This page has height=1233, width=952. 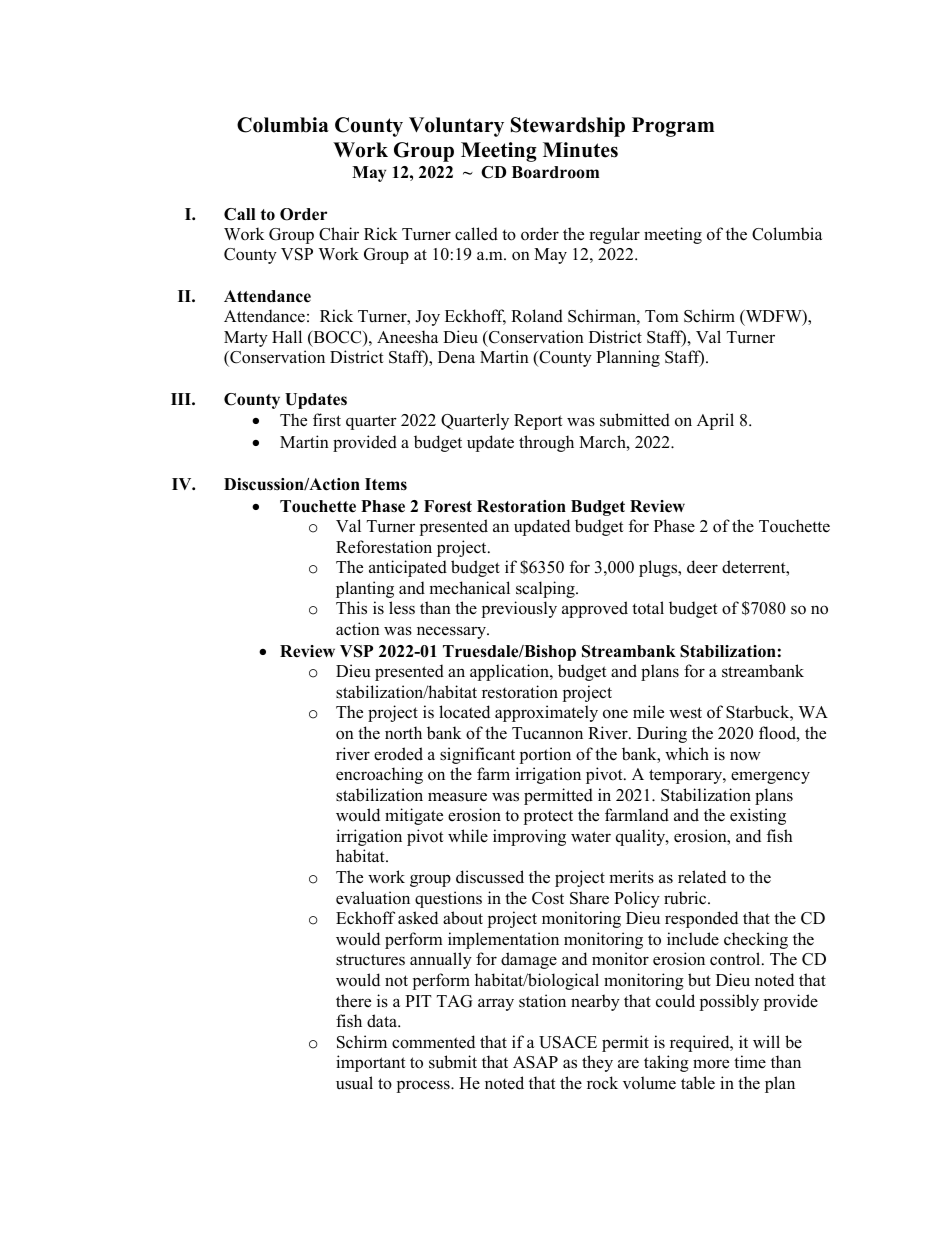 I want to click on ASAP, so click(x=535, y=1062).
